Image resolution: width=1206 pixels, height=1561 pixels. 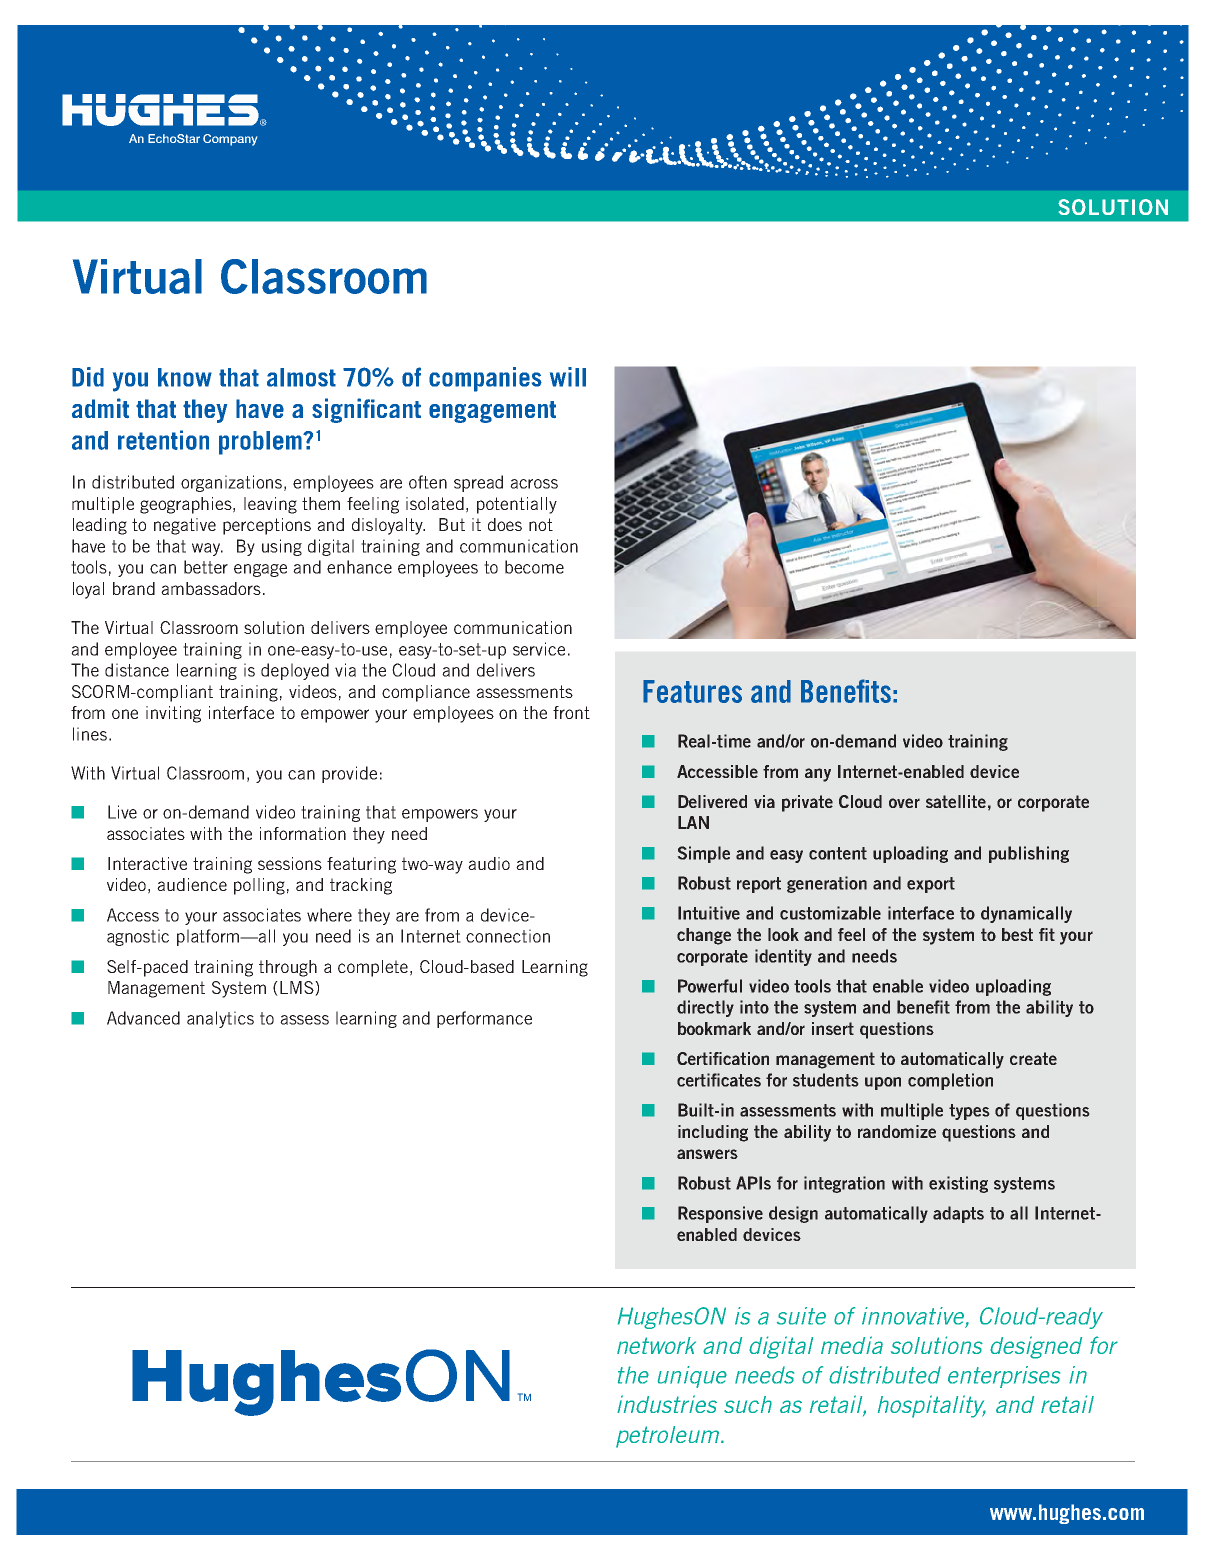 I want to click on know, so click(x=185, y=377).
